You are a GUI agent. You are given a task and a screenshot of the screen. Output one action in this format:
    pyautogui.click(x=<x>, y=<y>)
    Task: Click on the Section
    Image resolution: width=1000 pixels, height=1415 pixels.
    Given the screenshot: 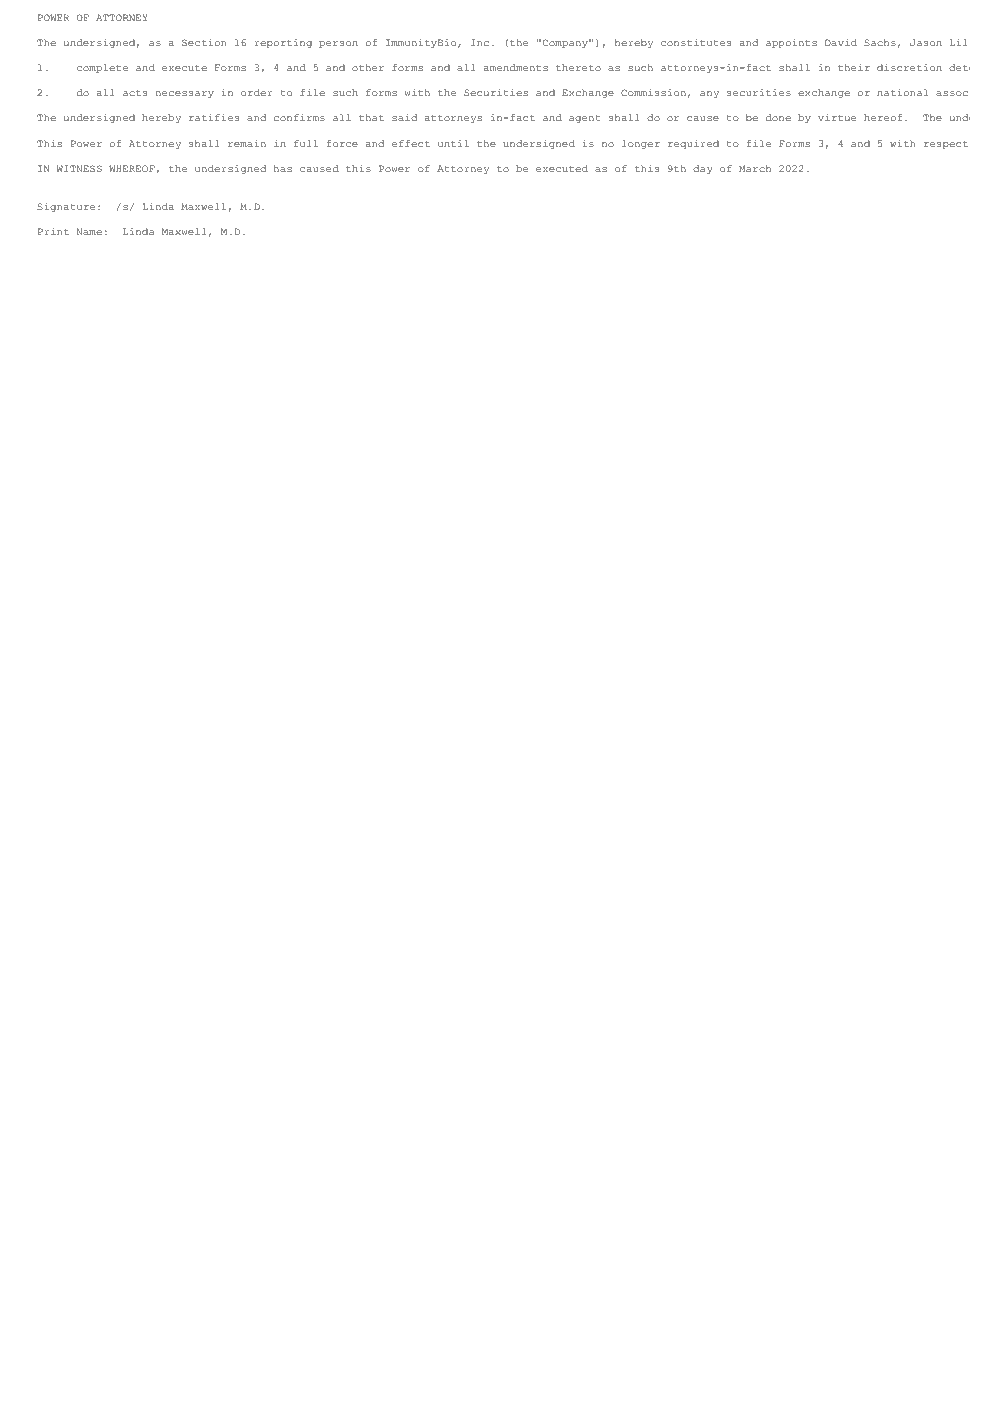 What is the action you would take?
    pyautogui.click(x=204, y=42)
